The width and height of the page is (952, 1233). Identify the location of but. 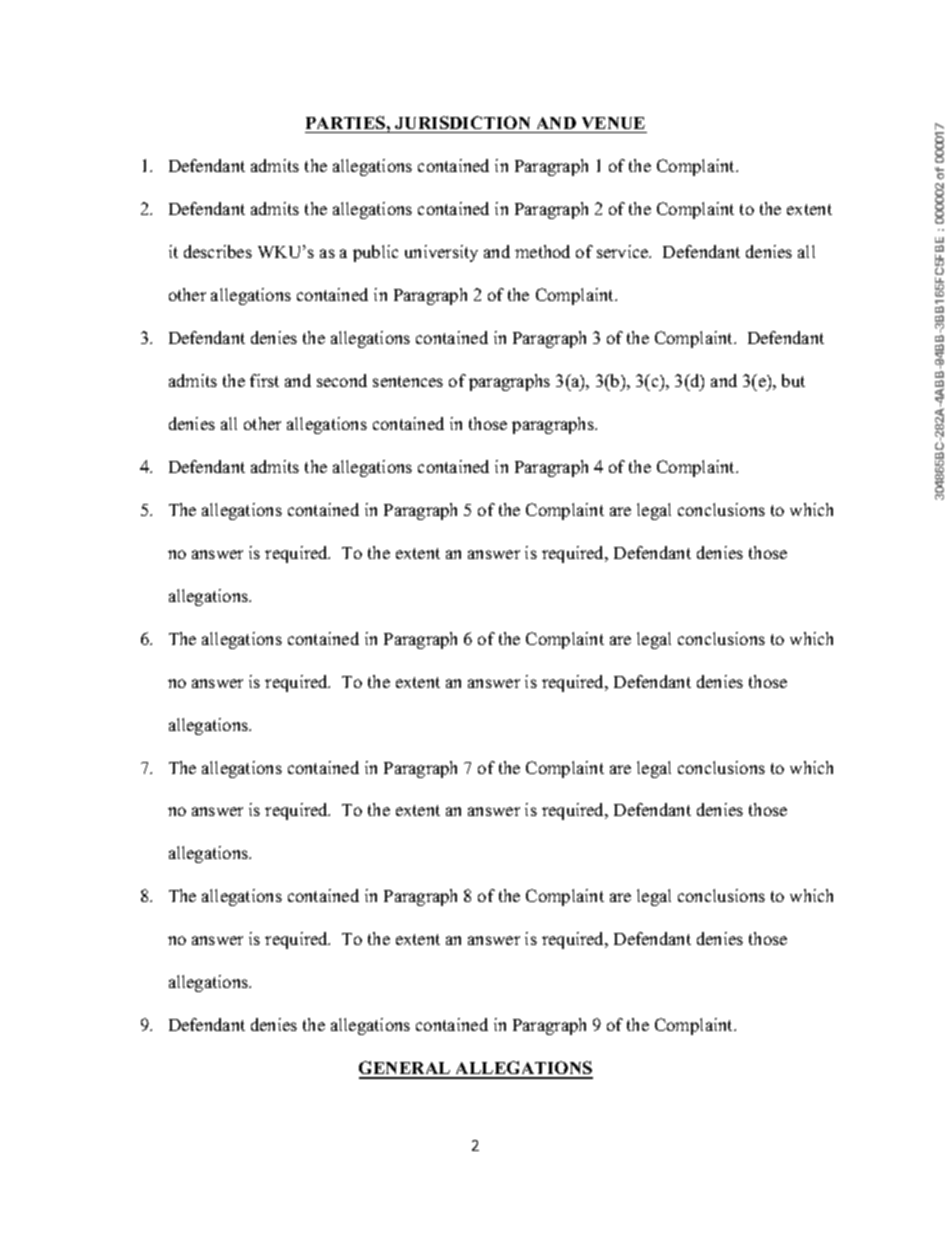
(793, 380).
